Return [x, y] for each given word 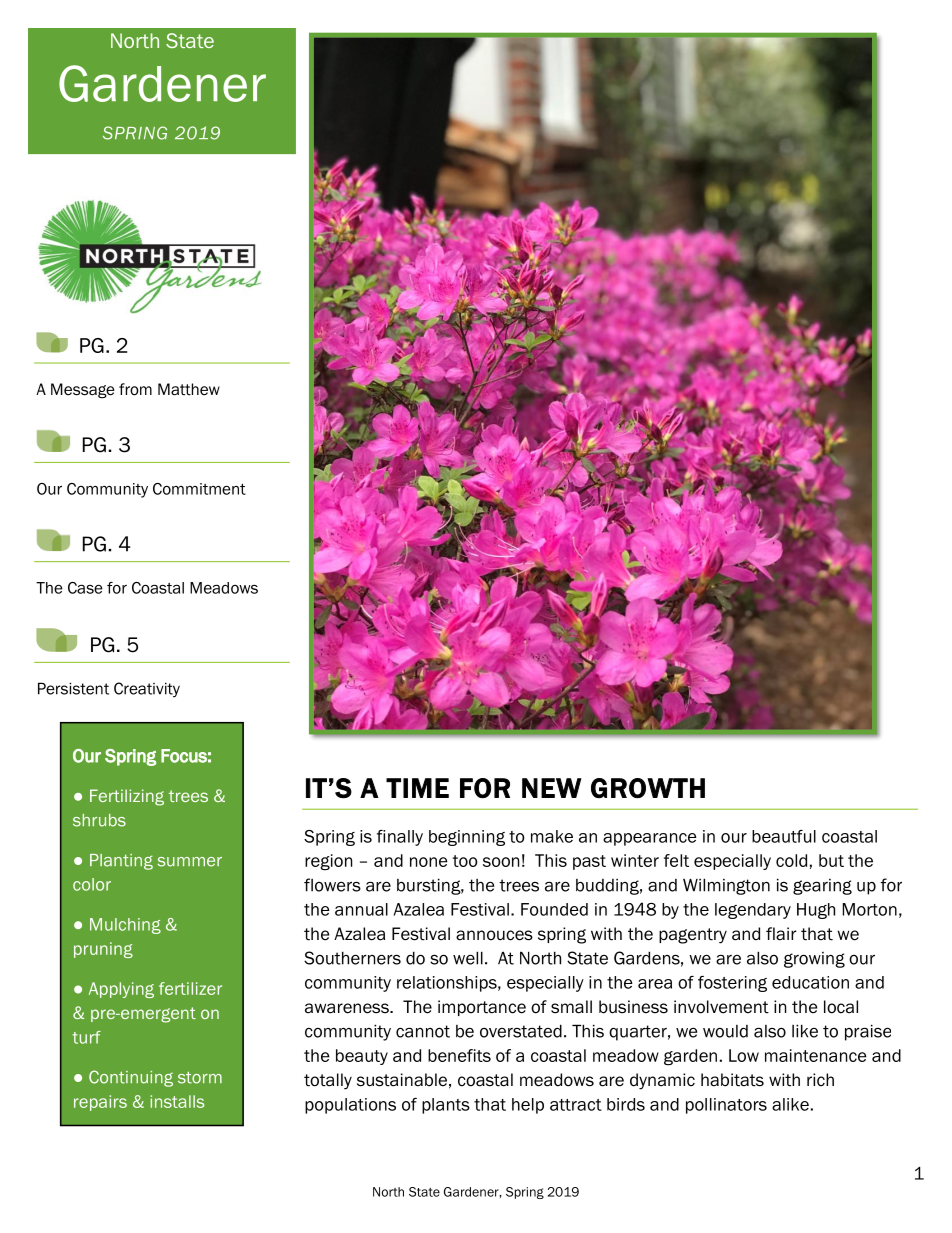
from [135, 389]
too [465, 861]
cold [791, 860]
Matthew [189, 389]
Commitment [199, 489]
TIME [417, 788]
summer [190, 862]
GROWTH [648, 788]
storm [200, 1077]
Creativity [147, 690]
